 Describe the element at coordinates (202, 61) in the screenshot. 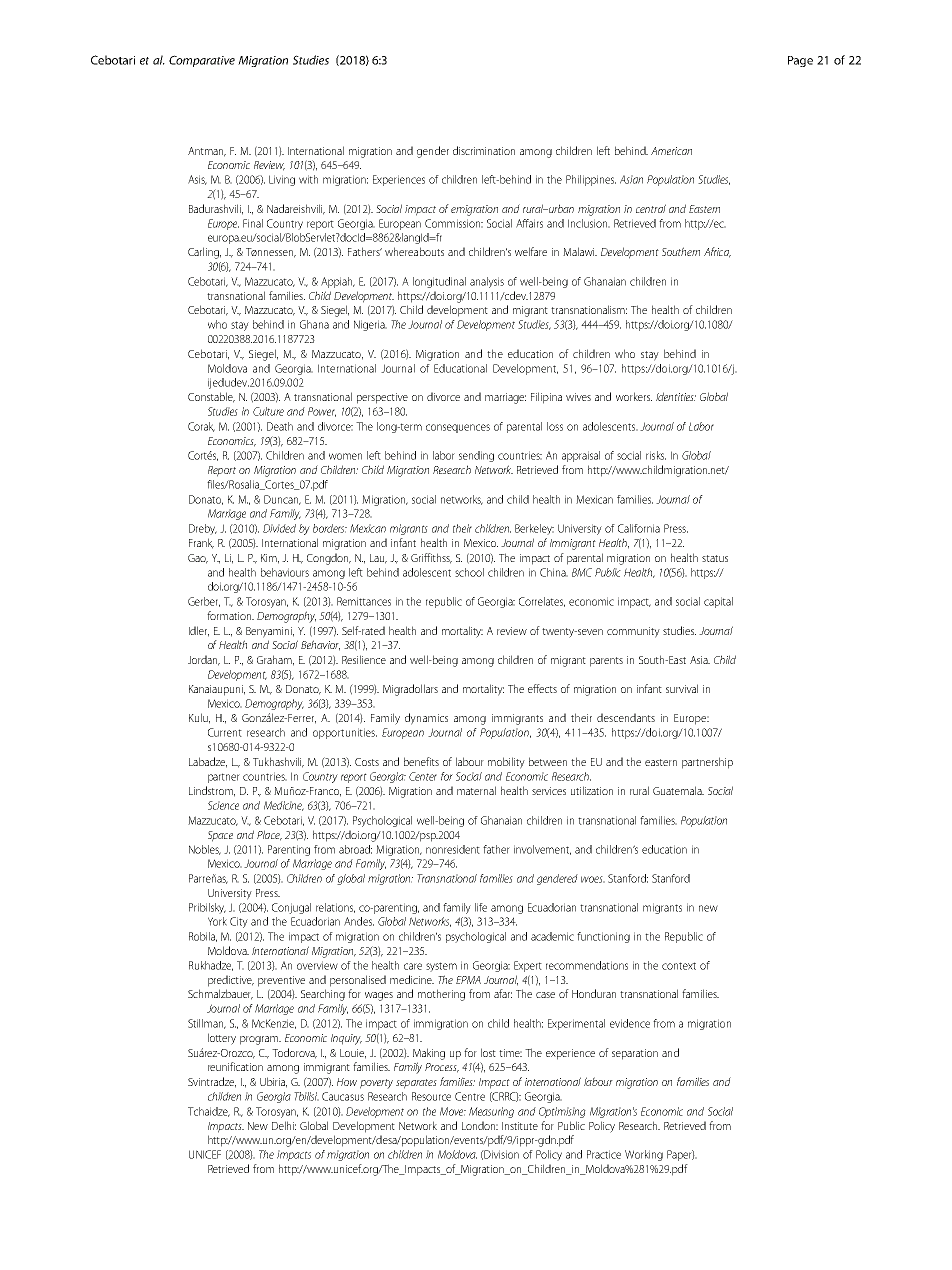

I see `Comparative` at that location.
